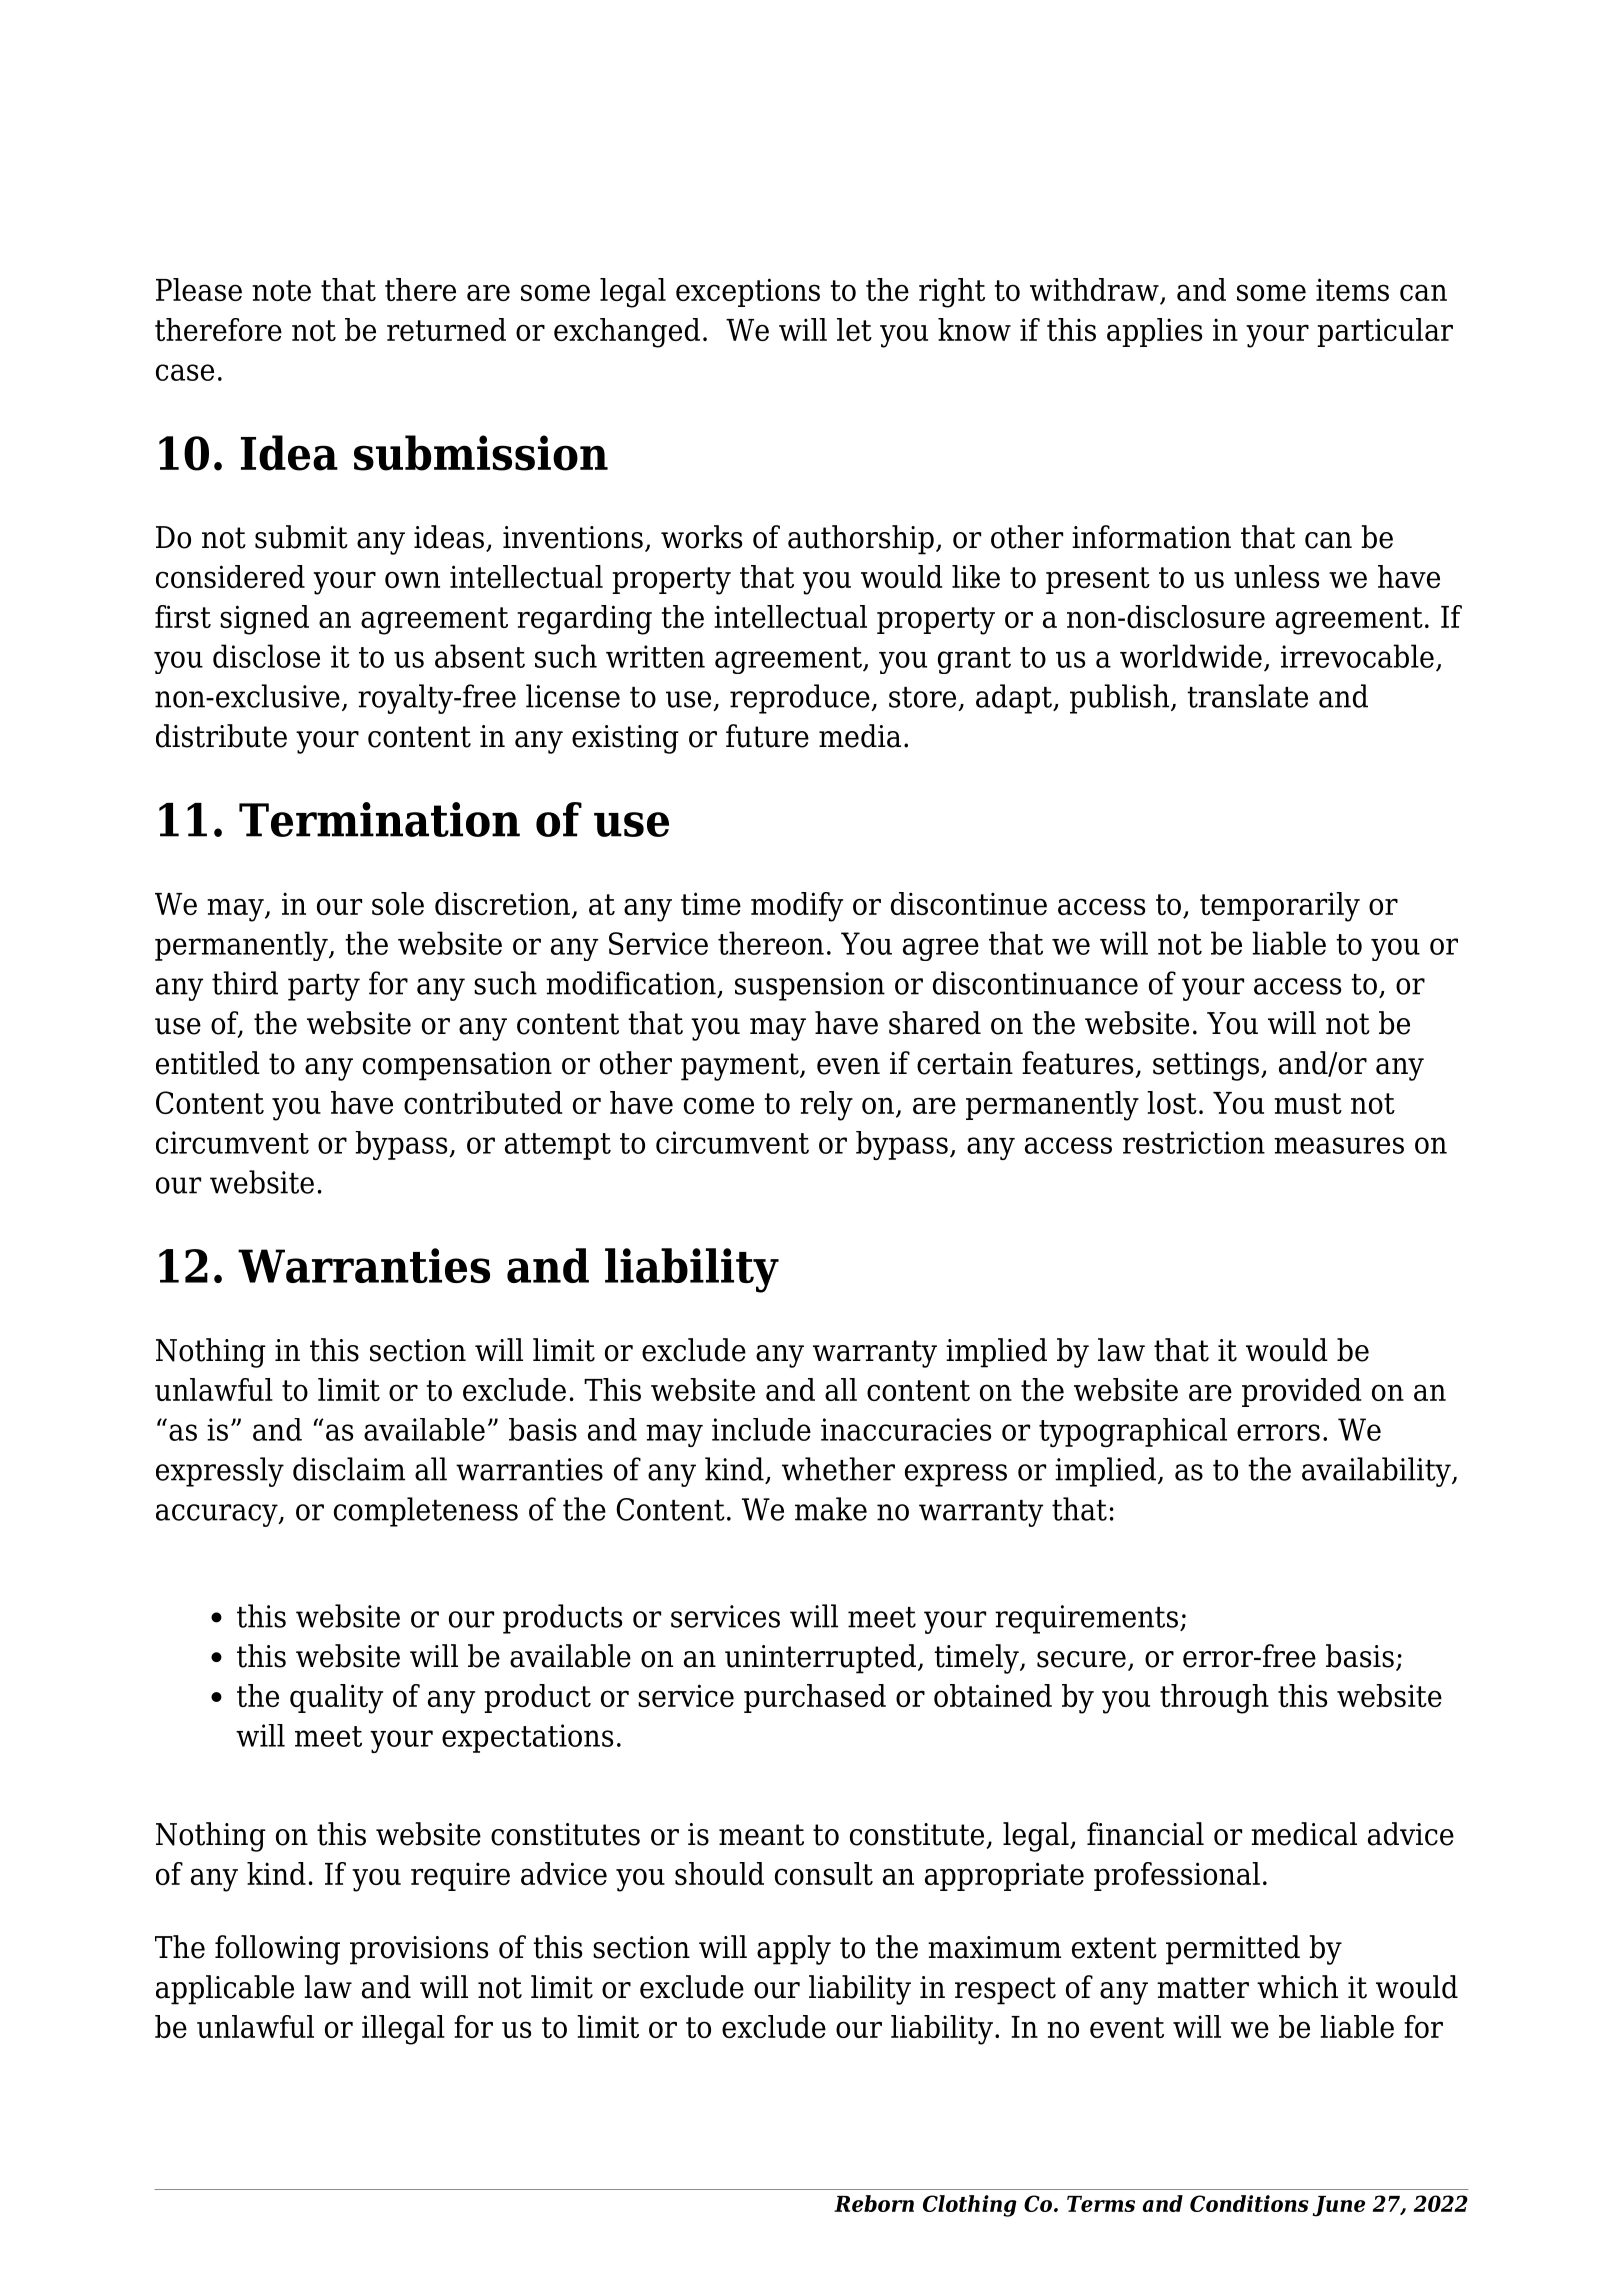 The height and width of the screenshot is (2296, 1623). What do you see at coordinates (1247, 696) in the screenshot?
I see `translate` at bounding box center [1247, 696].
